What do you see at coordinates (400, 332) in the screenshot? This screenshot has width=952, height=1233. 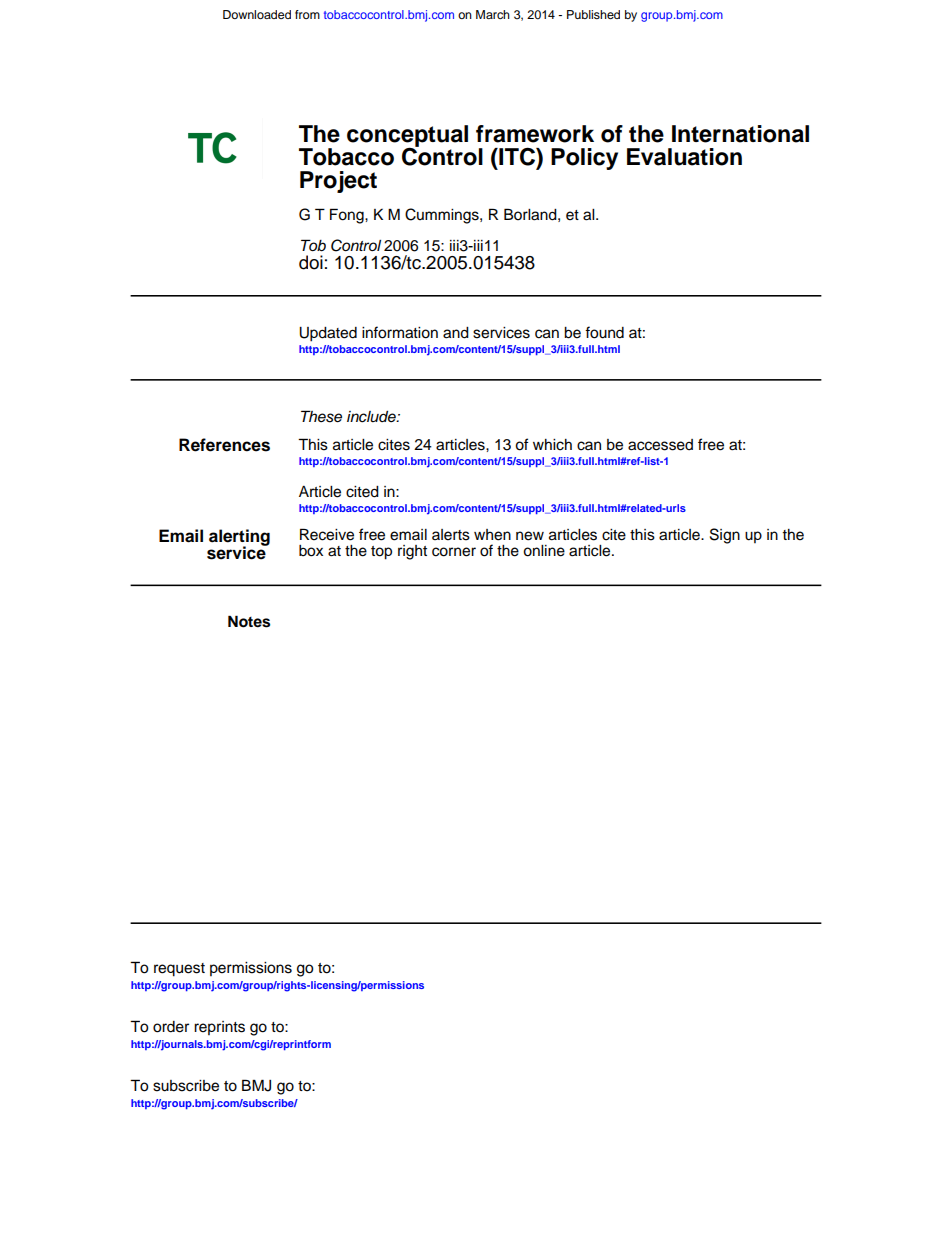 I see `information` at bounding box center [400, 332].
